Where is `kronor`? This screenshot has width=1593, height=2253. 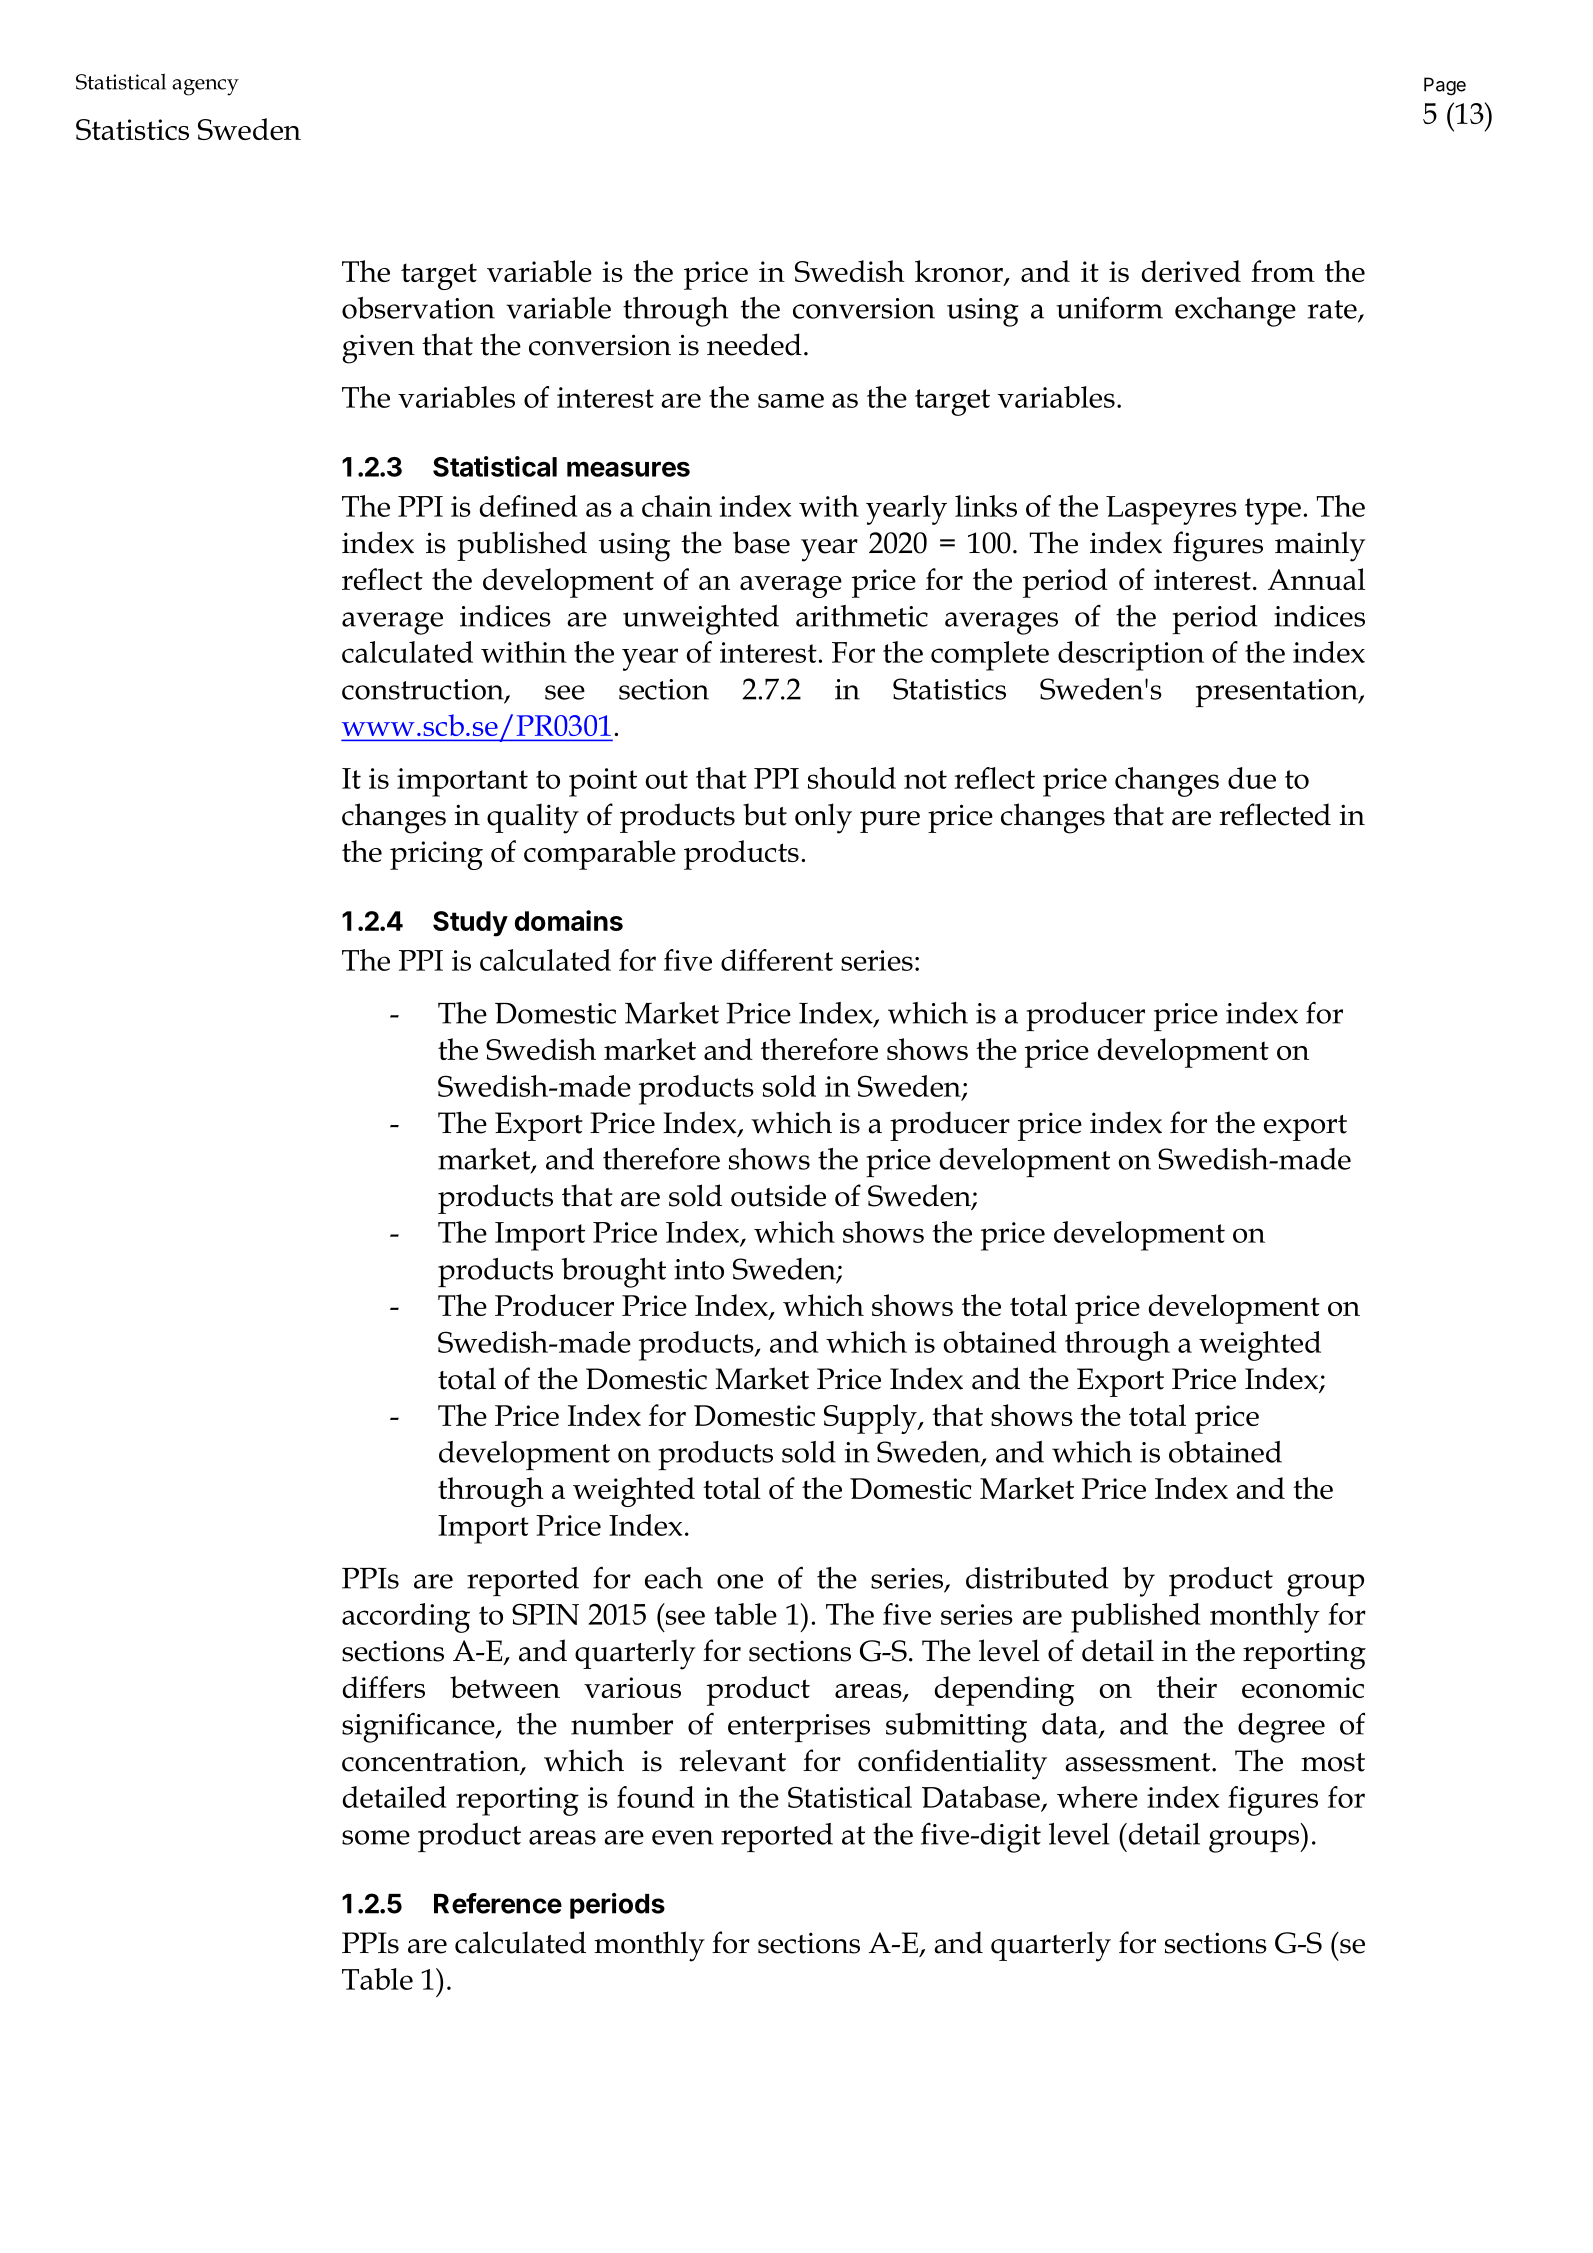
kronor is located at coordinates (960, 272).
